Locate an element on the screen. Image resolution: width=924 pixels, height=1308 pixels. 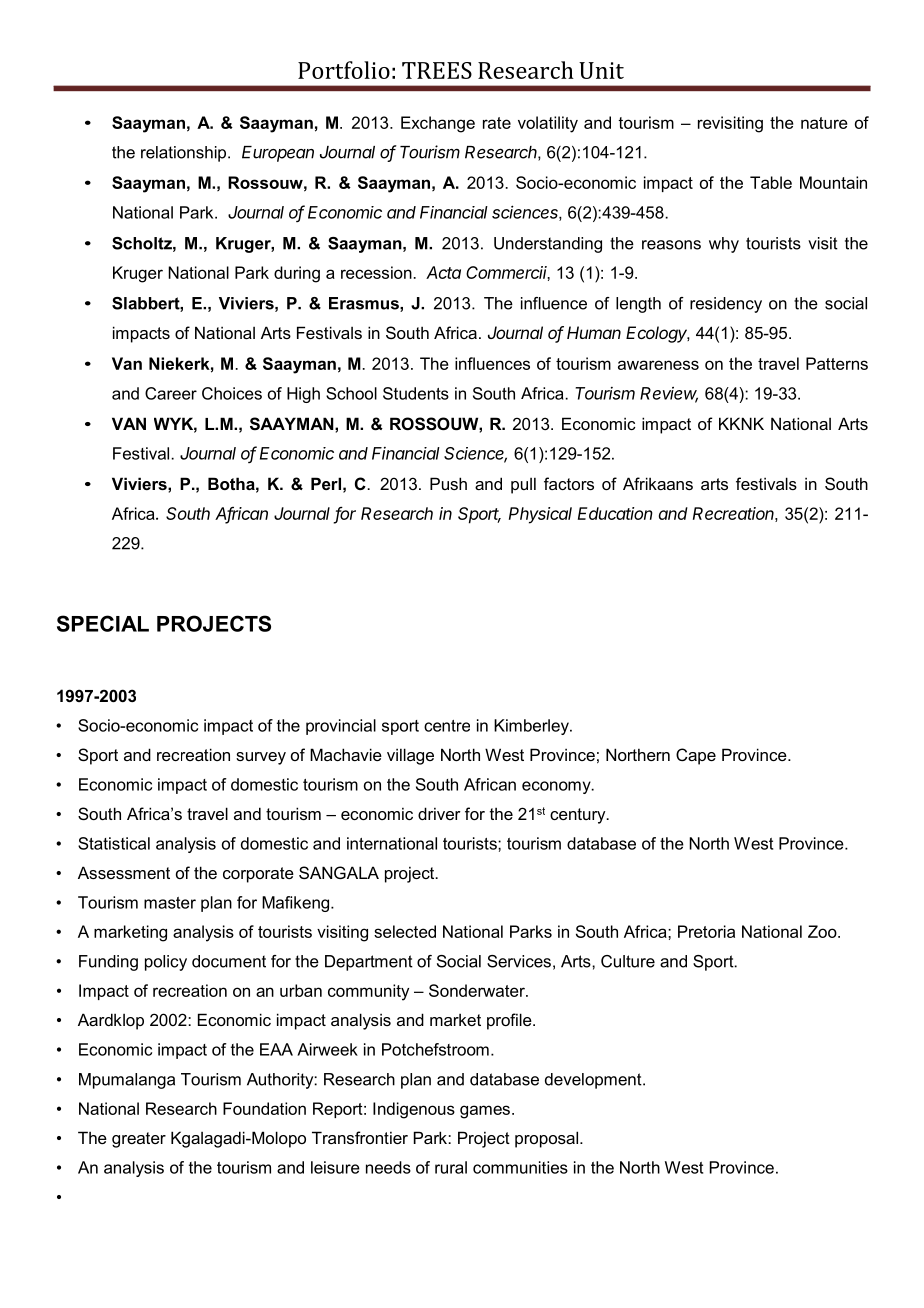
centre is located at coordinates (447, 726).
